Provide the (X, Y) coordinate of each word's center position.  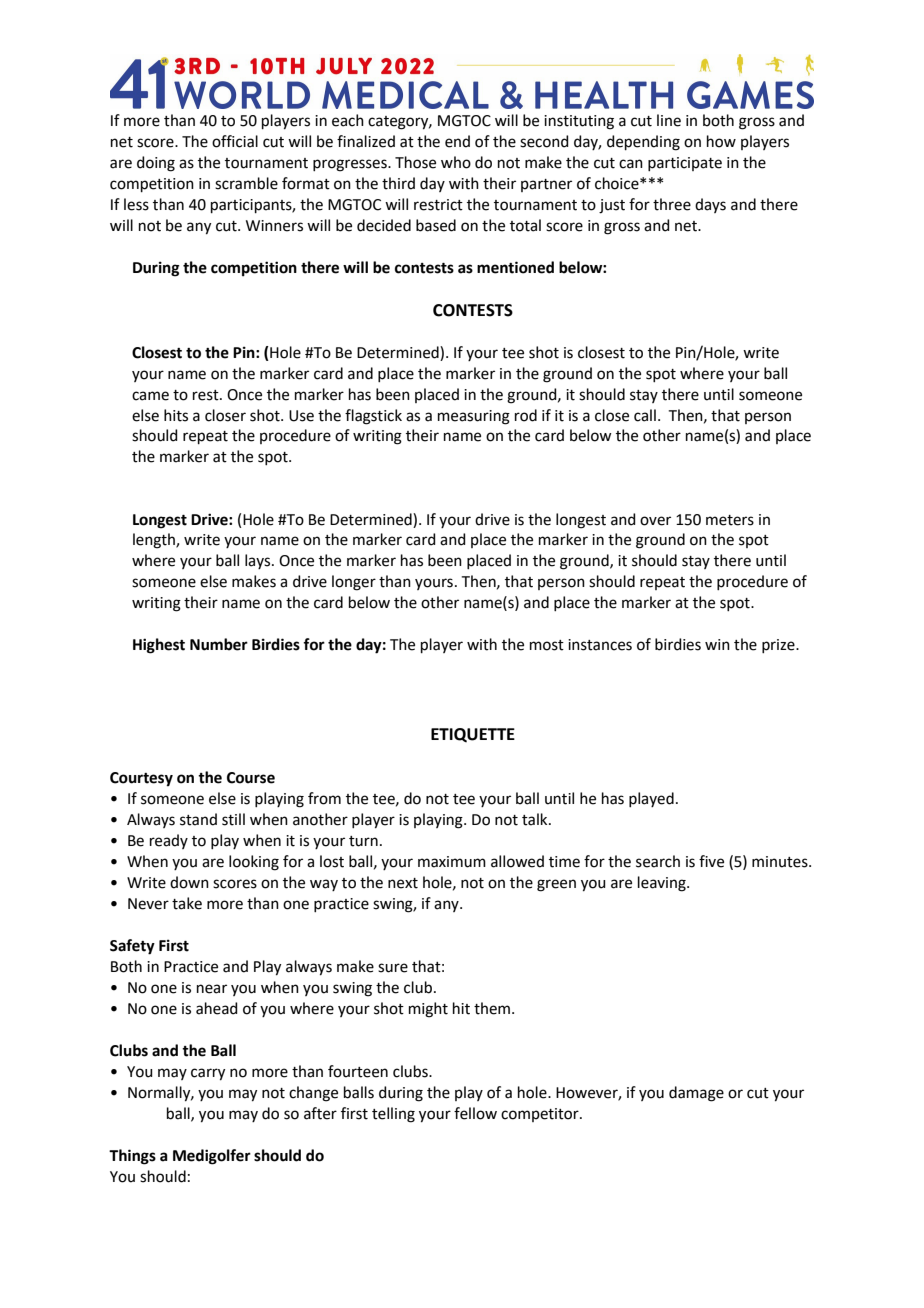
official (235, 141)
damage (696, 1094)
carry (208, 1074)
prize (779, 646)
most (547, 645)
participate (685, 164)
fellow (475, 1113)
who (456, 162)
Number (219, 644)
